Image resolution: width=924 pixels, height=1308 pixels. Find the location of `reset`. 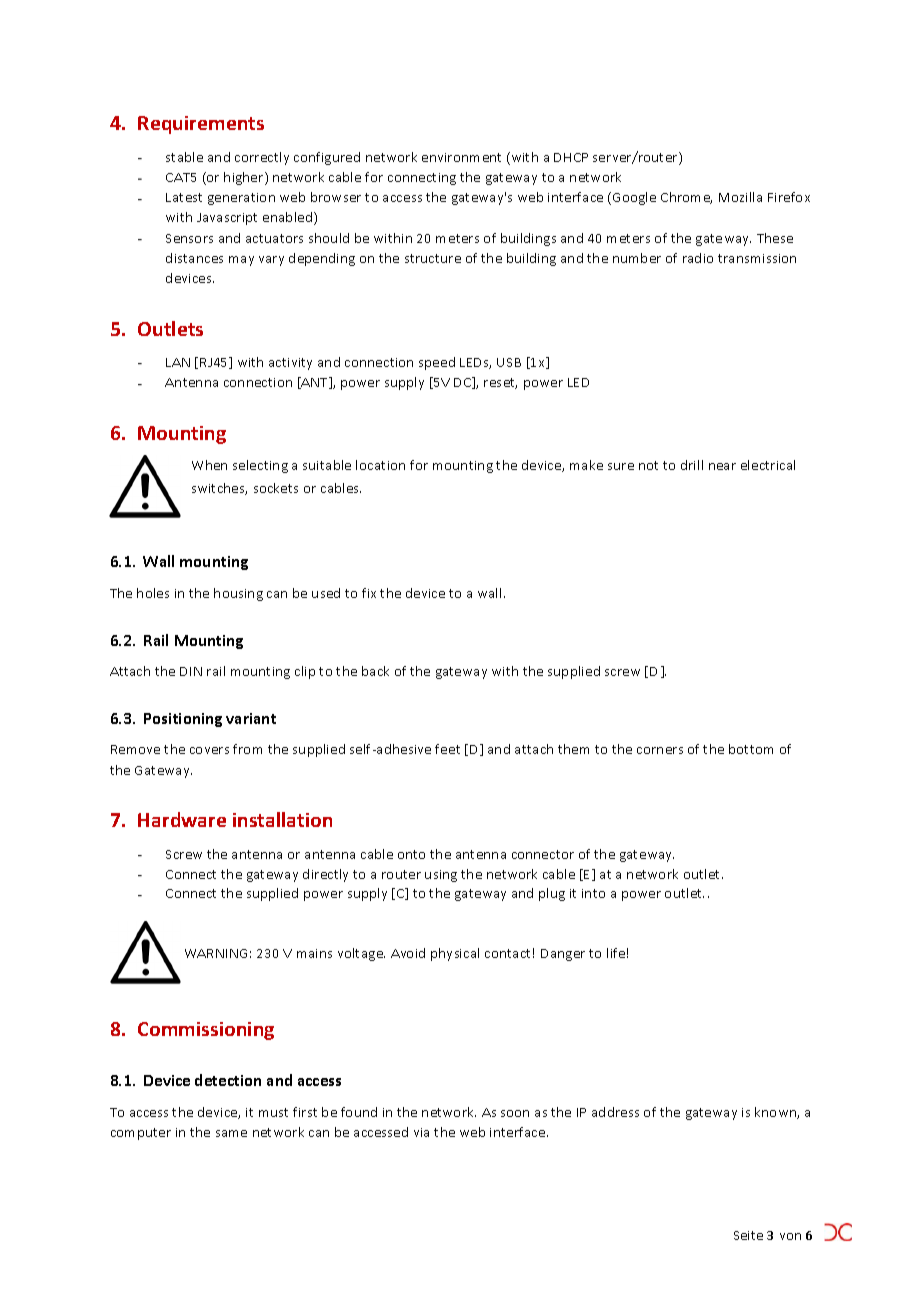

reset is located at coordinates (500, 383).
